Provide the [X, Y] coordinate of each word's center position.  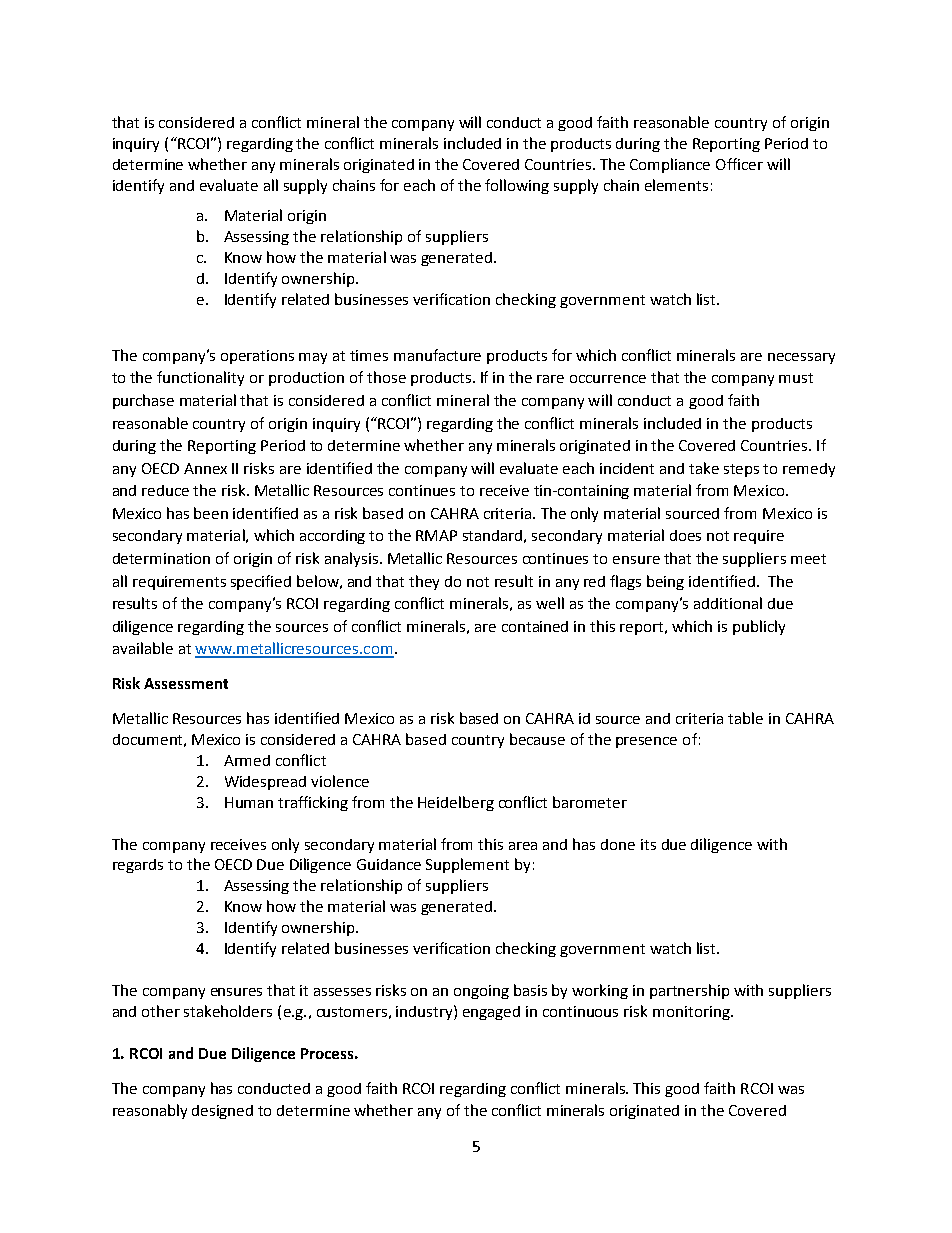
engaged [491, 1013]
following [517, 186]
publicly [759, 627]
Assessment [186, 683]
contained [535, 626]
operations [257, 357]
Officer [739, 164]
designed [222, 1112]
